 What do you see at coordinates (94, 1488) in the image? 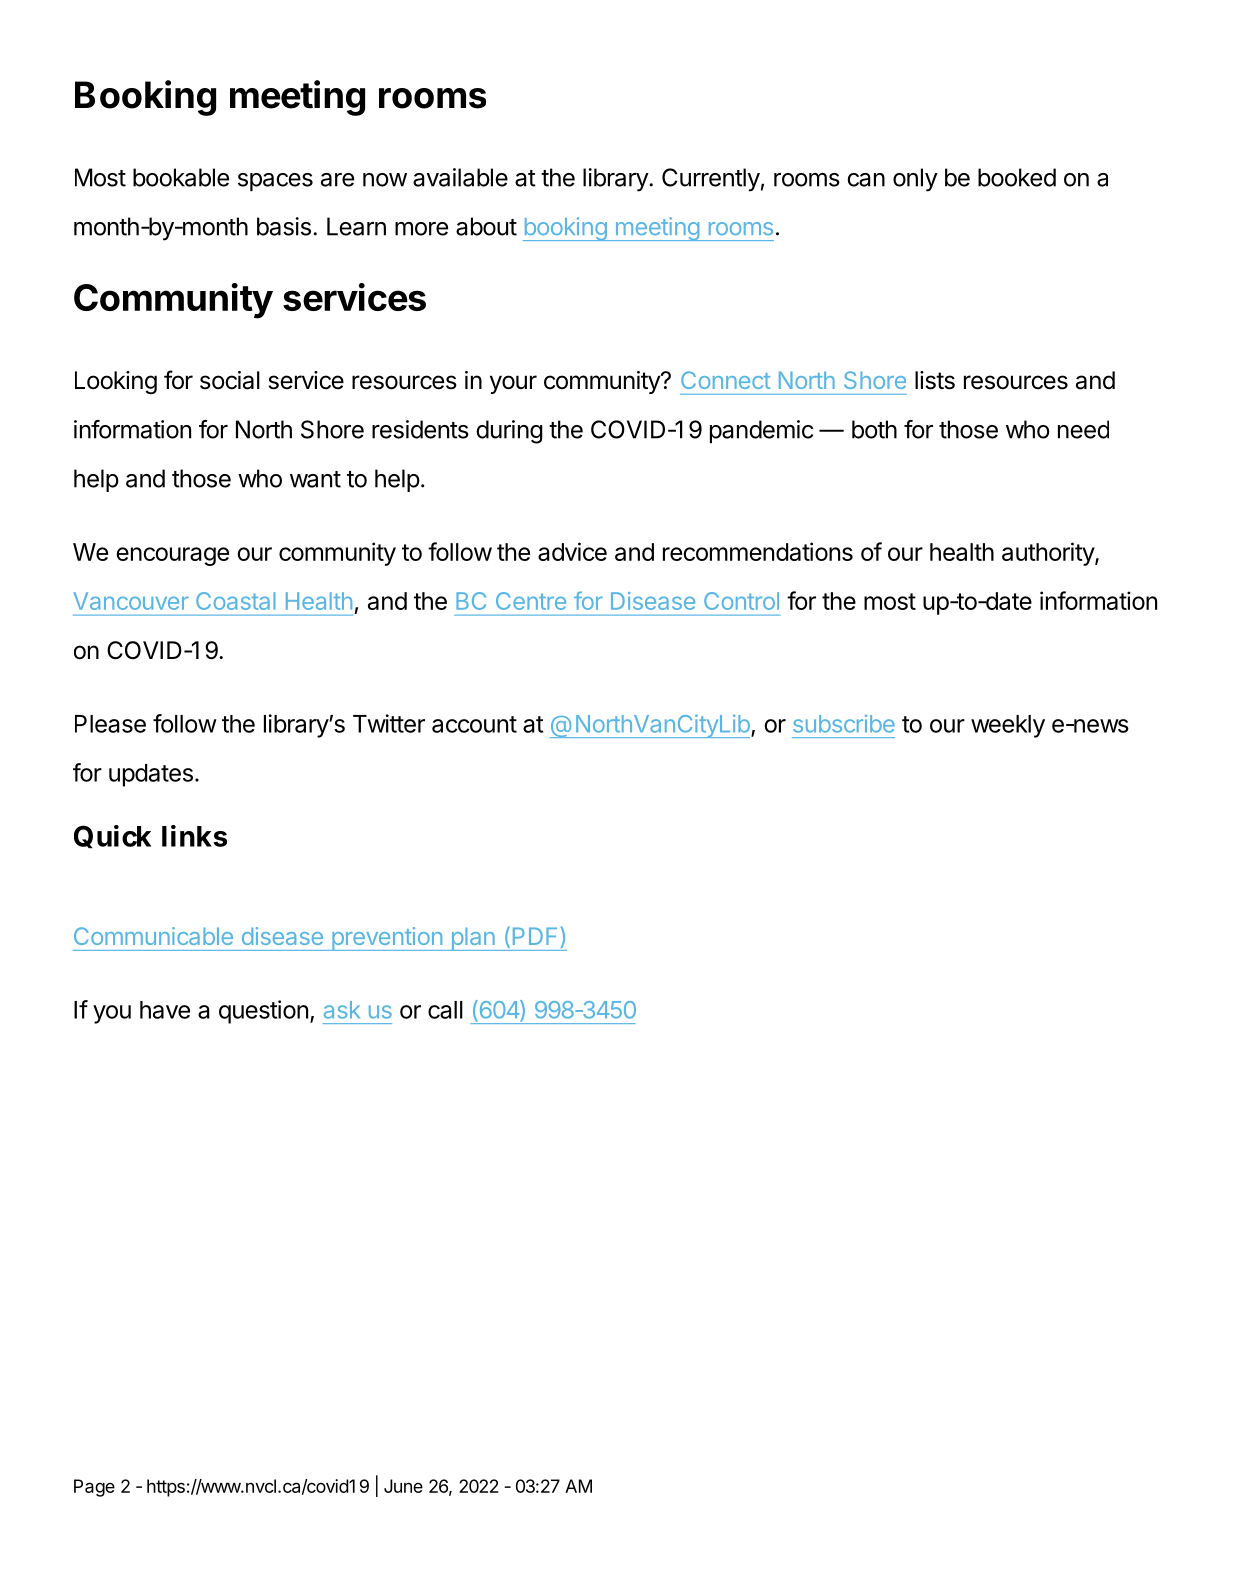
I see `Page` at bounding box center [94, 1488].
